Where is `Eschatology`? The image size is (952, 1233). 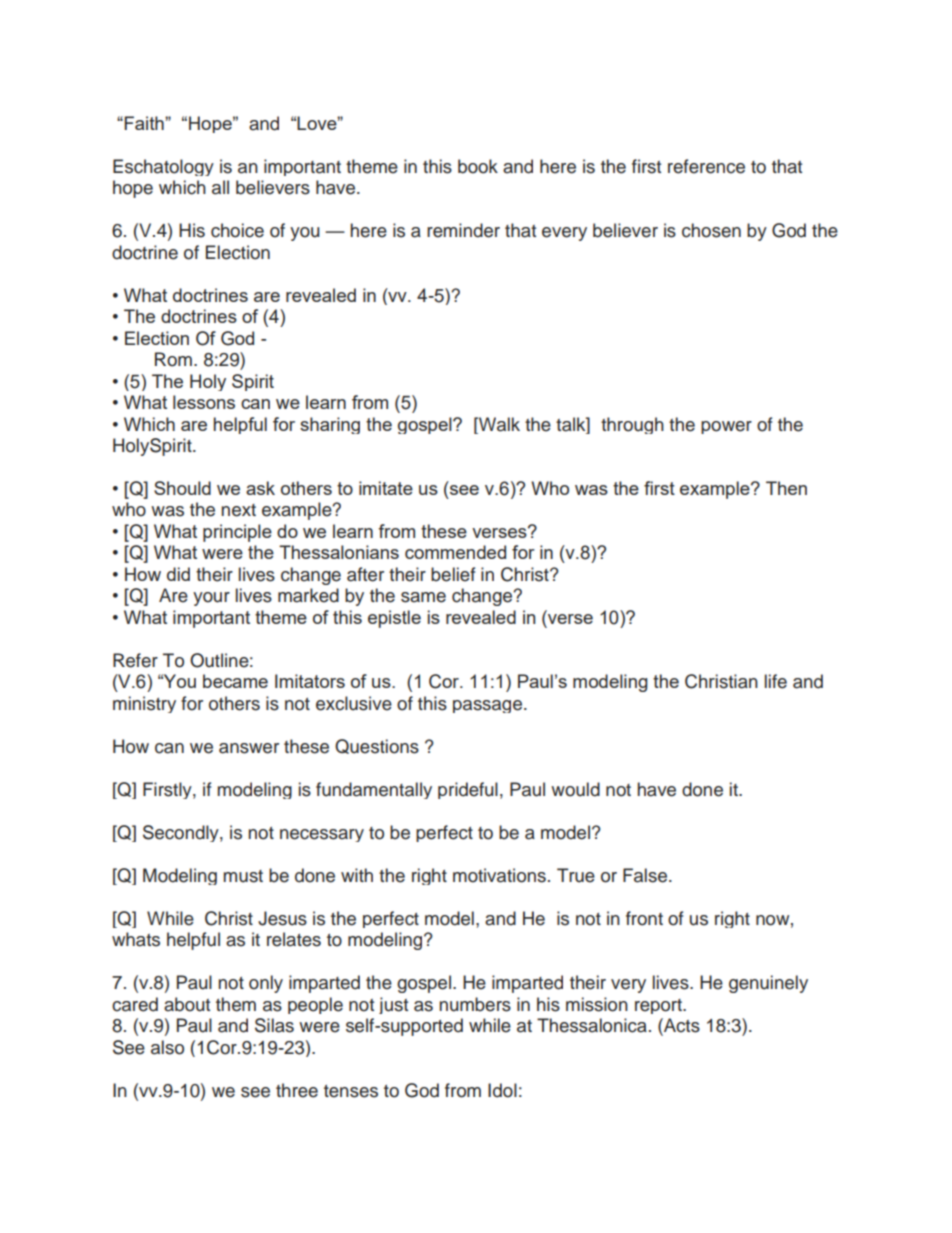
Eschatology is located at coordinates (163, 167).
